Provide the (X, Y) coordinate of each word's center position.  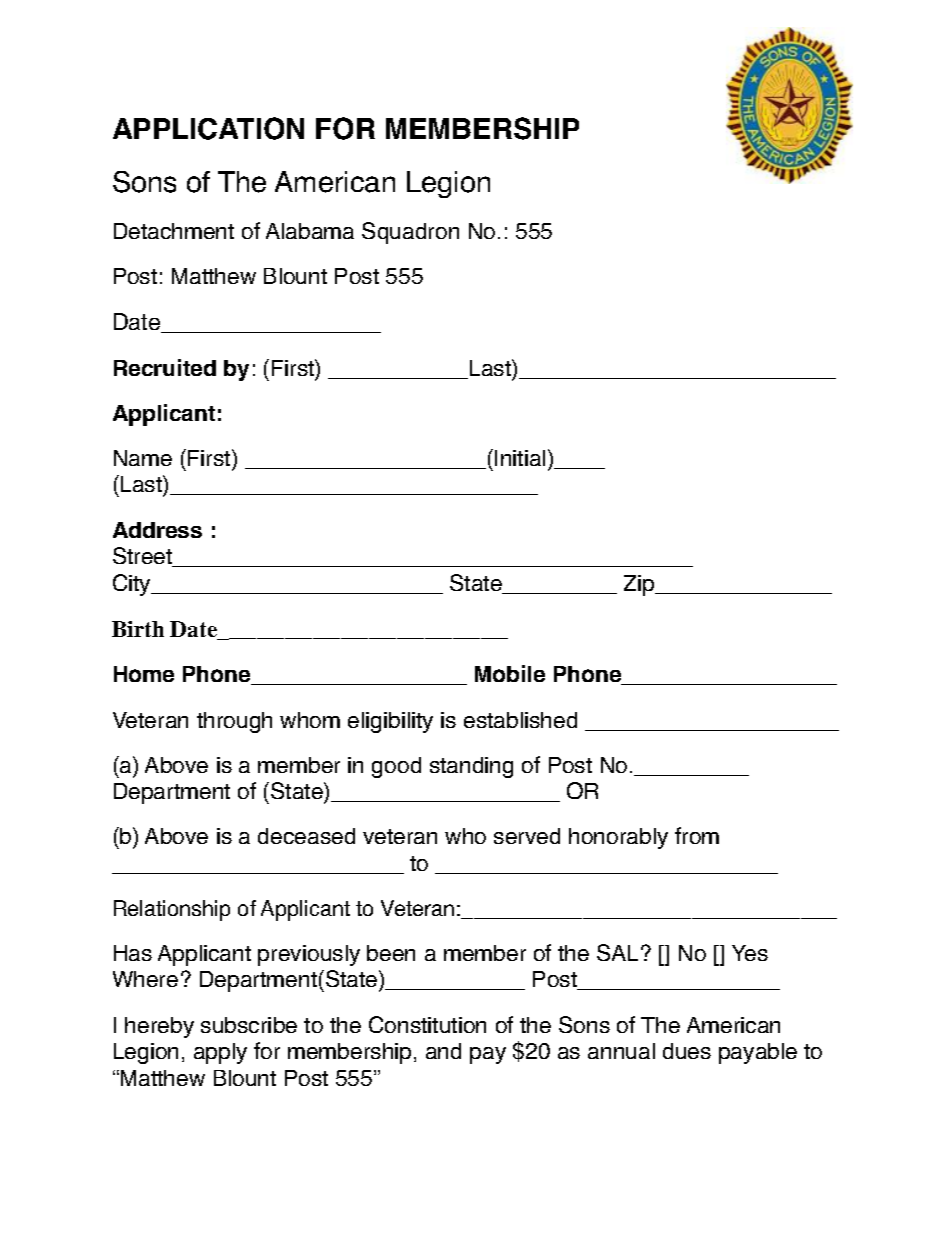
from (697, 835)
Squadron (410, 233)
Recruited (165, 367)
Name (143, 458)
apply (220, 1053)
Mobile (510, 673)
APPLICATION (208, 128)
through (234, 722)
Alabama (310, 231)
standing (471, 767)
